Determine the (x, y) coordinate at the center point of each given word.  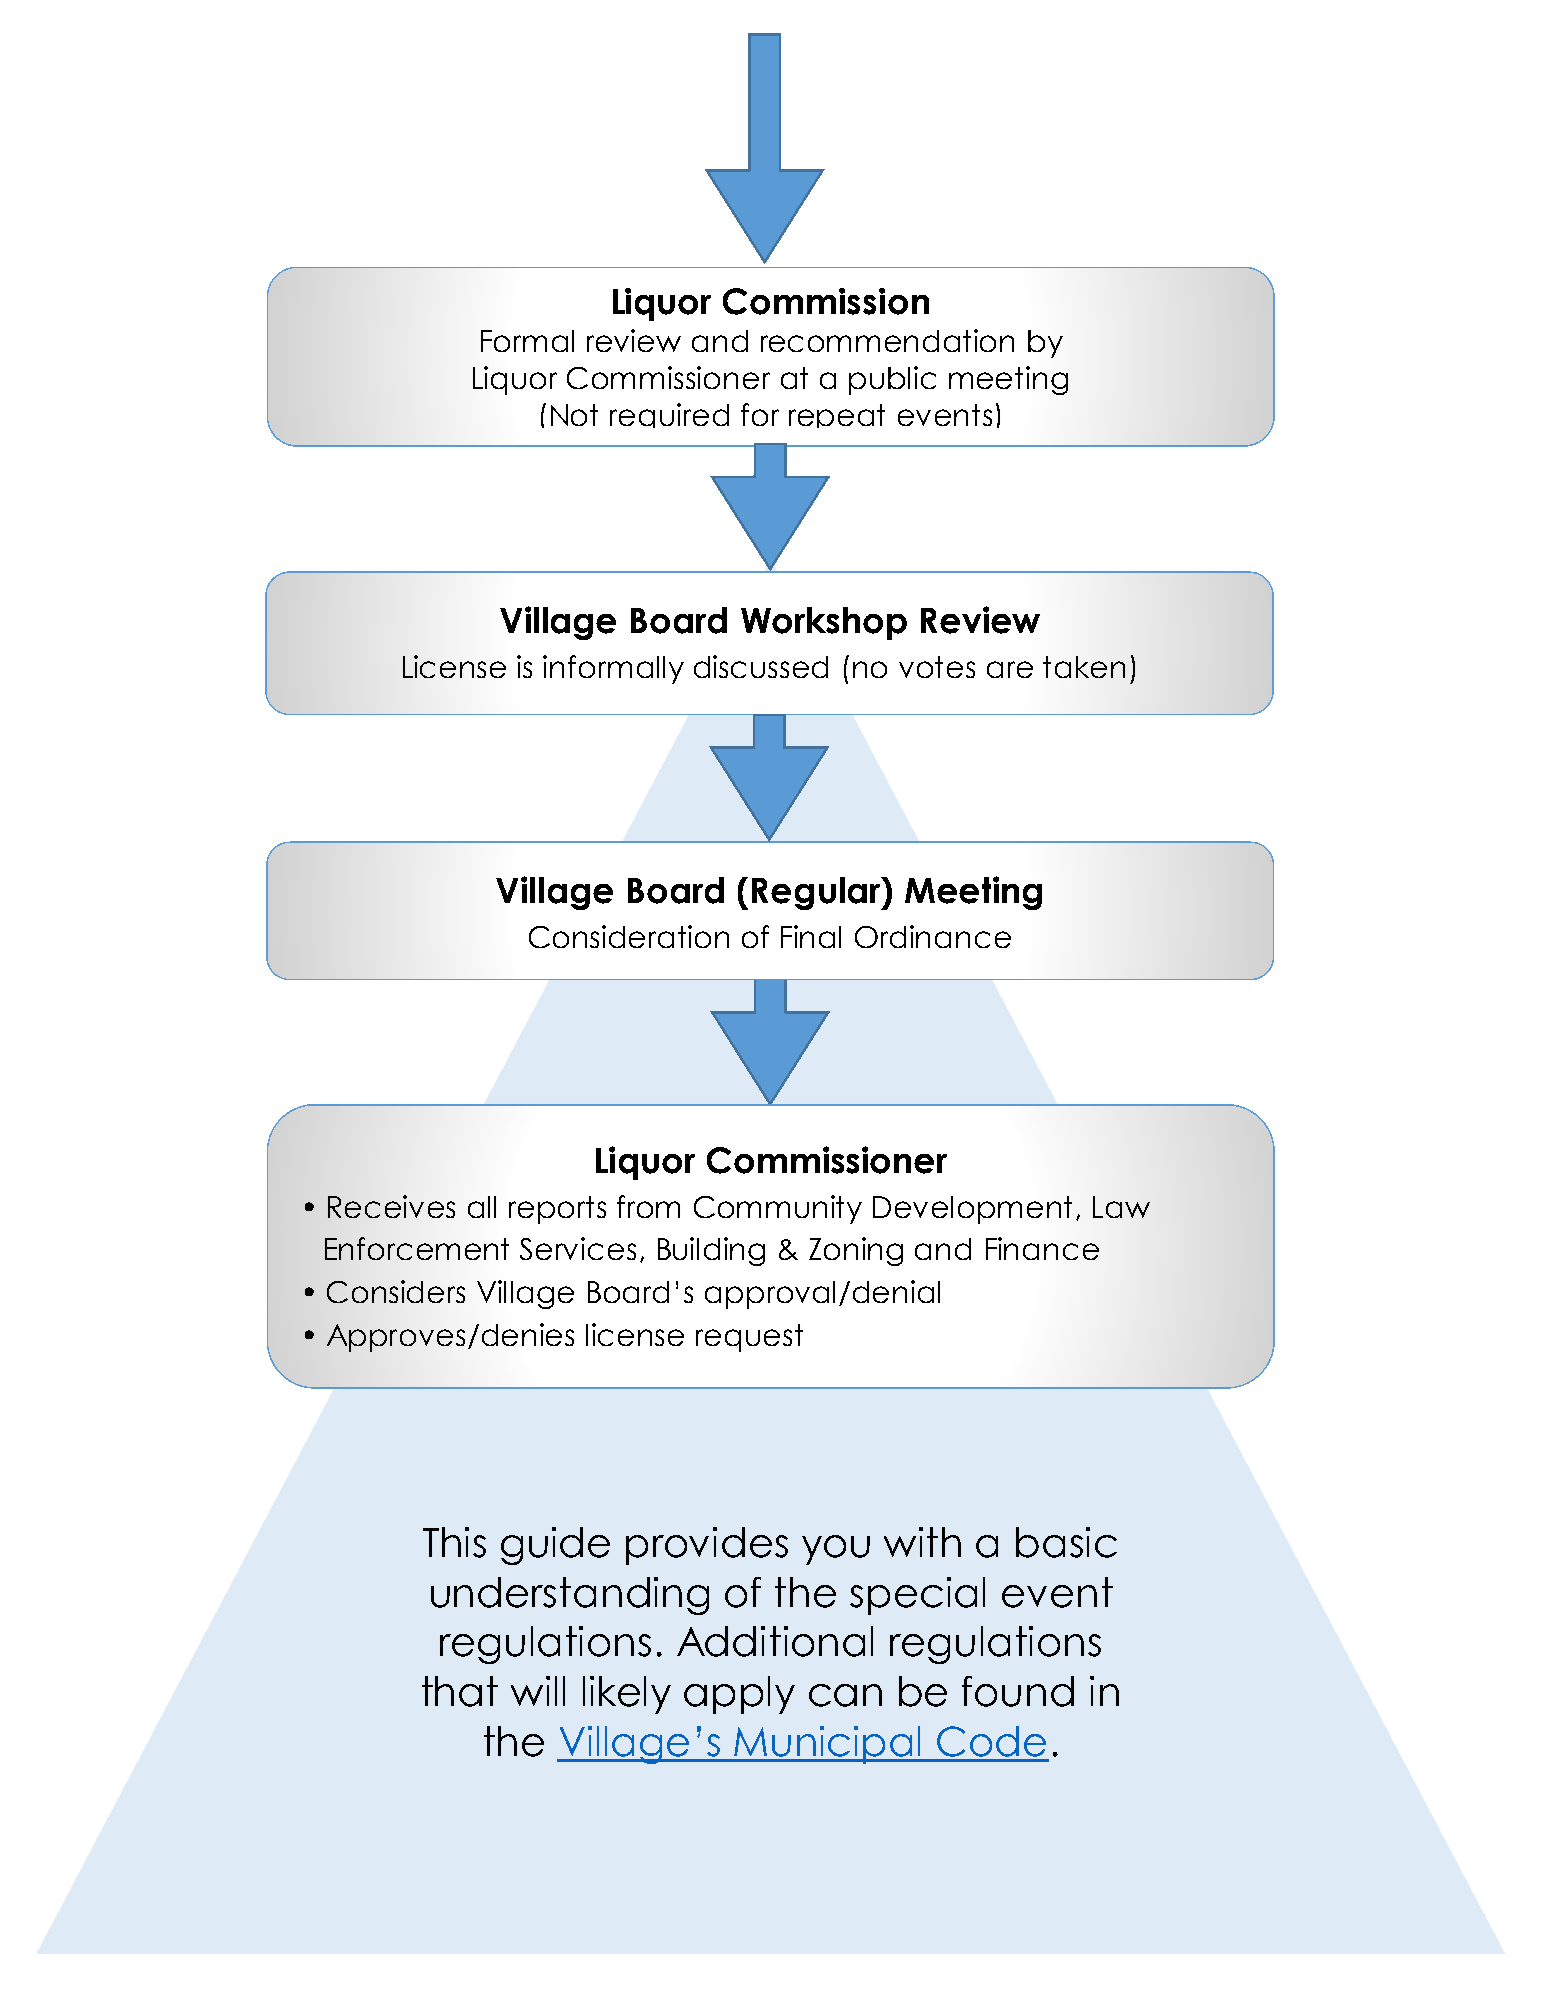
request (749, 1338)
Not (574, 415)
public (892, 380)
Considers (396, 1291)
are (1010, 669)
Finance (1042, 1248)
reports (557, 1210)
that (460, 1691)
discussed (761, 666)
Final (811, 936)
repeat (837, 416)
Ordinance (933, 936)
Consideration (629, 936)
